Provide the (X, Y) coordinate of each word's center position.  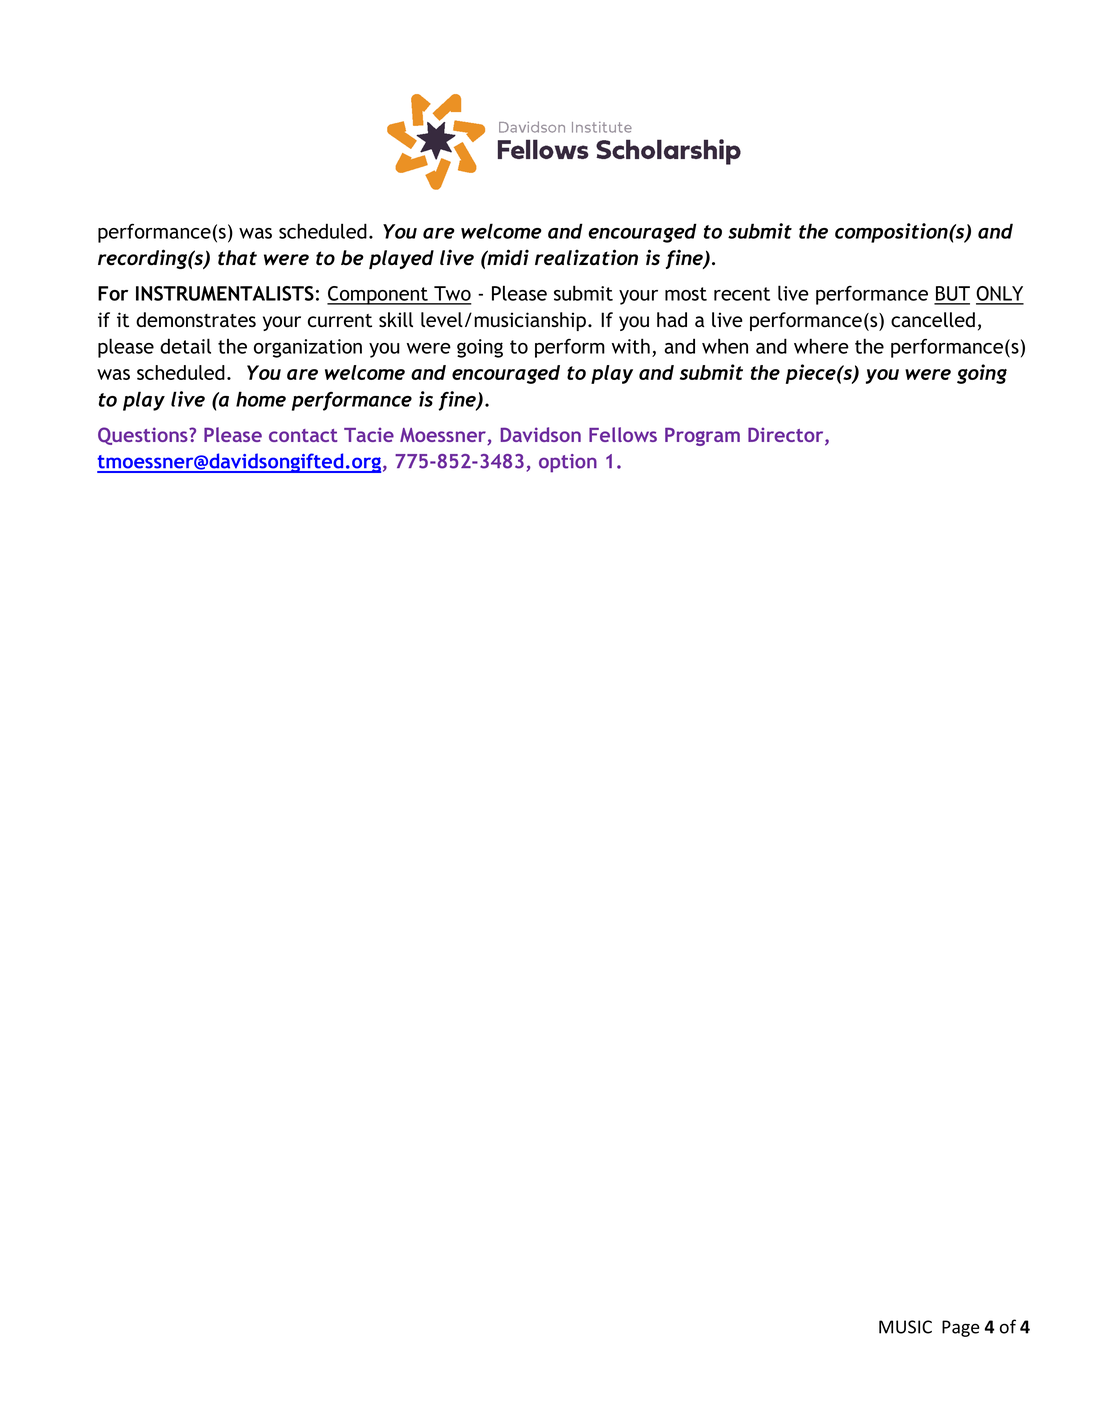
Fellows (623, 434)
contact (303, 435)
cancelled (933, 320)
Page (961, 1328)
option (568, 463)
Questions (144, 436)
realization (586, 257)
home (261, 399)
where (821, 346)
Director (787, 436)
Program (702, 436)
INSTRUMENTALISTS (225, 293)
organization (308, 348)
